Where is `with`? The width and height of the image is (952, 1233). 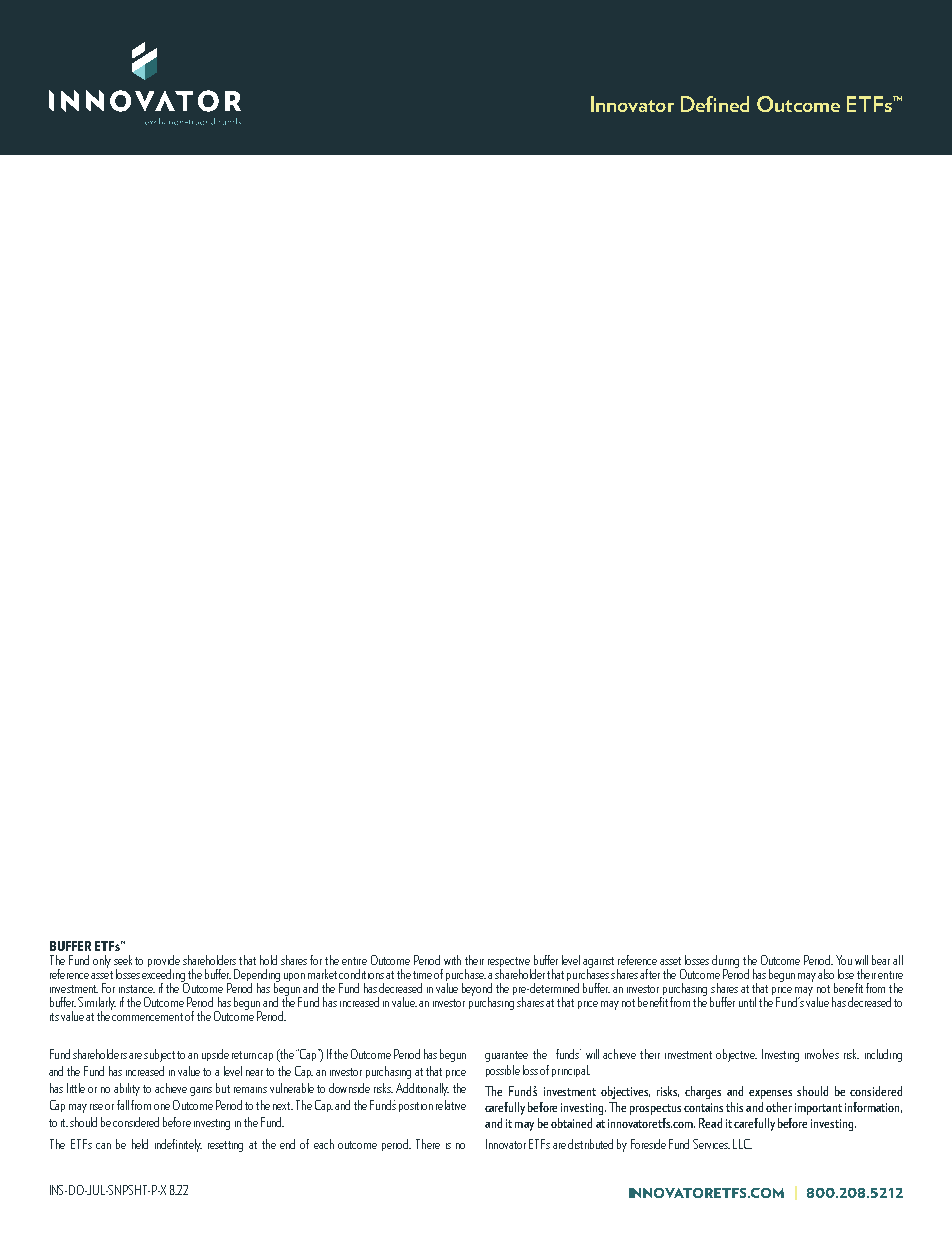
with is located at coordinates (452, 960).
